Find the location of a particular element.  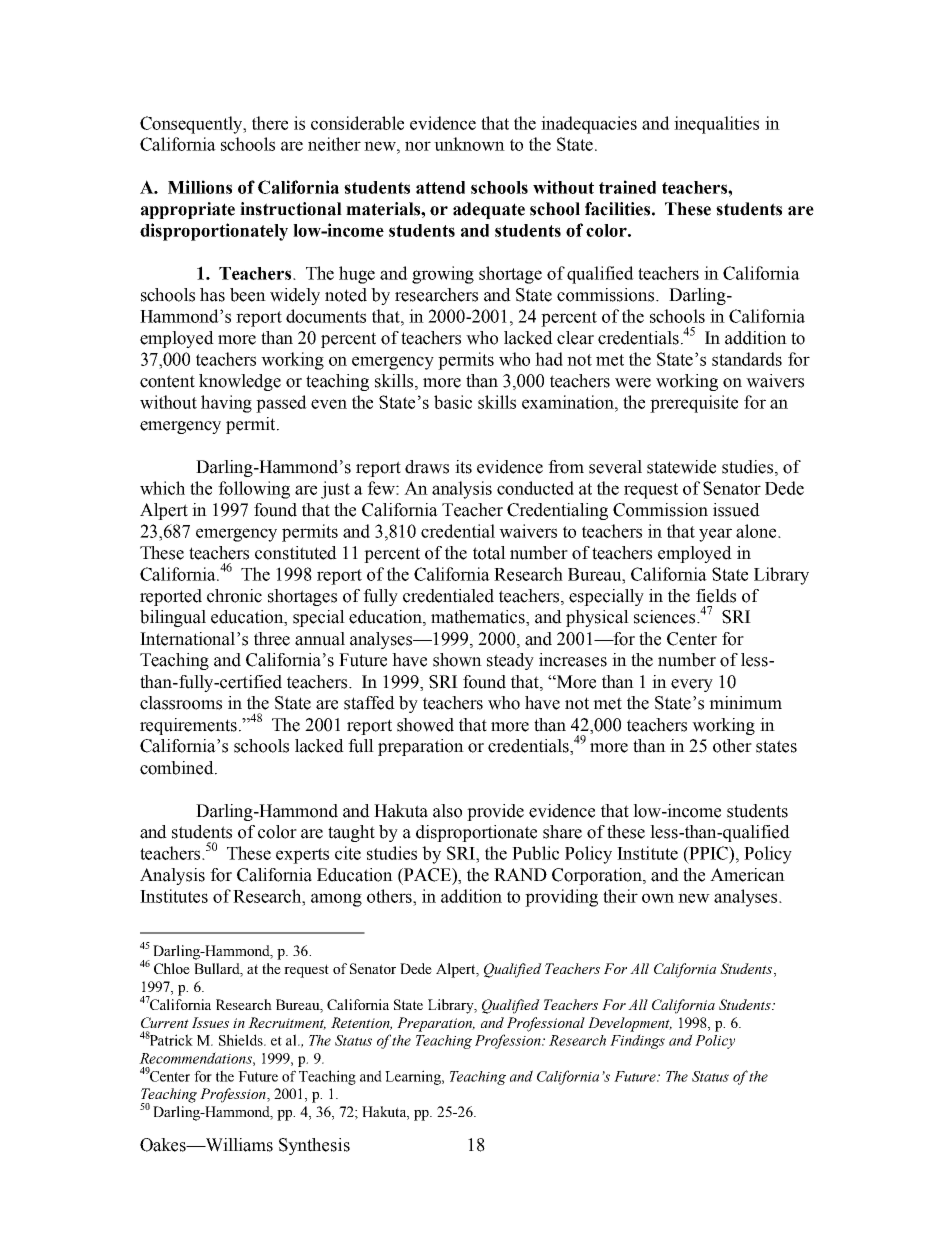

there is located at coordinates (270, 123).
